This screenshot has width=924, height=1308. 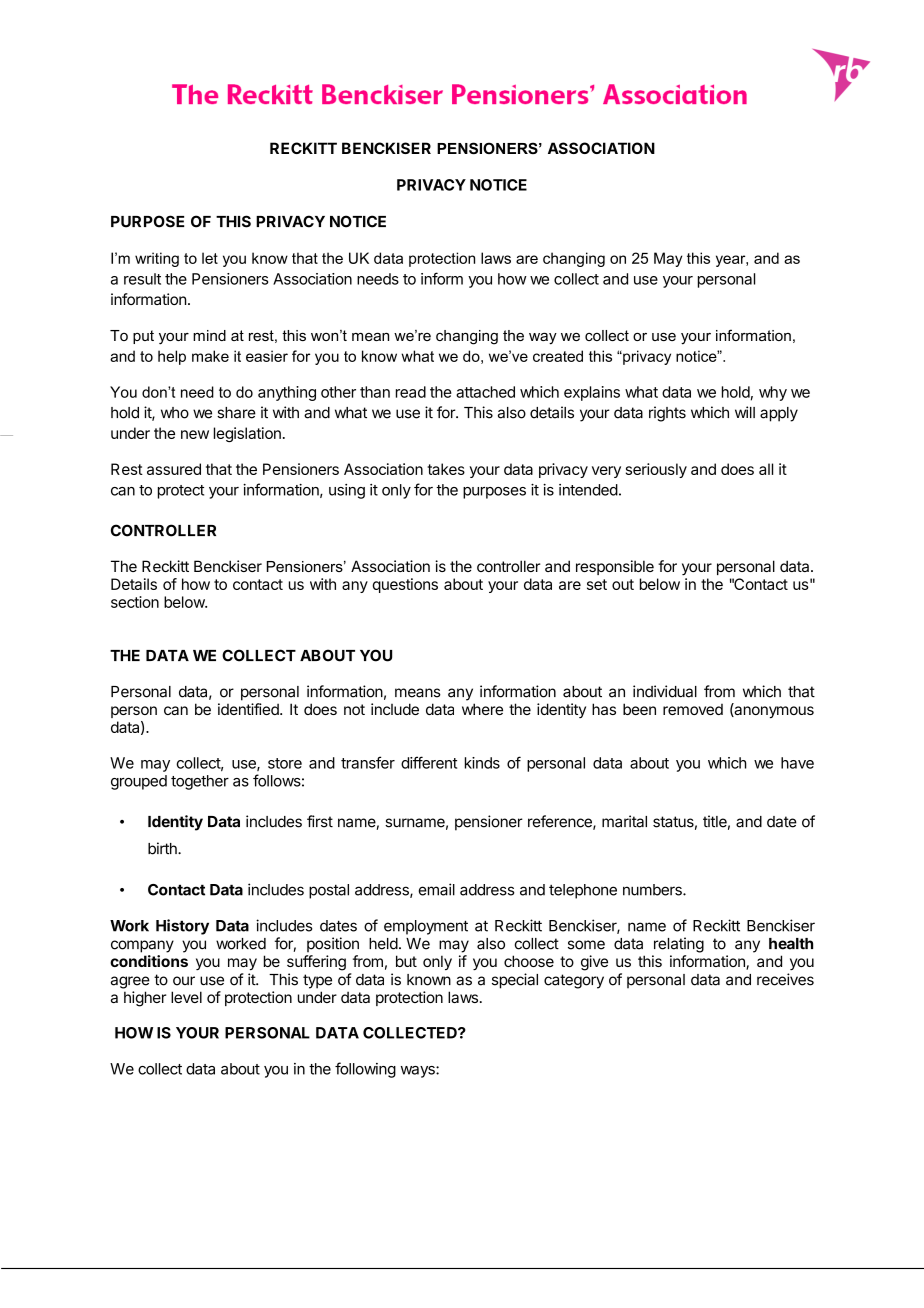 I want to click on level, so click(x=186, y=997).
